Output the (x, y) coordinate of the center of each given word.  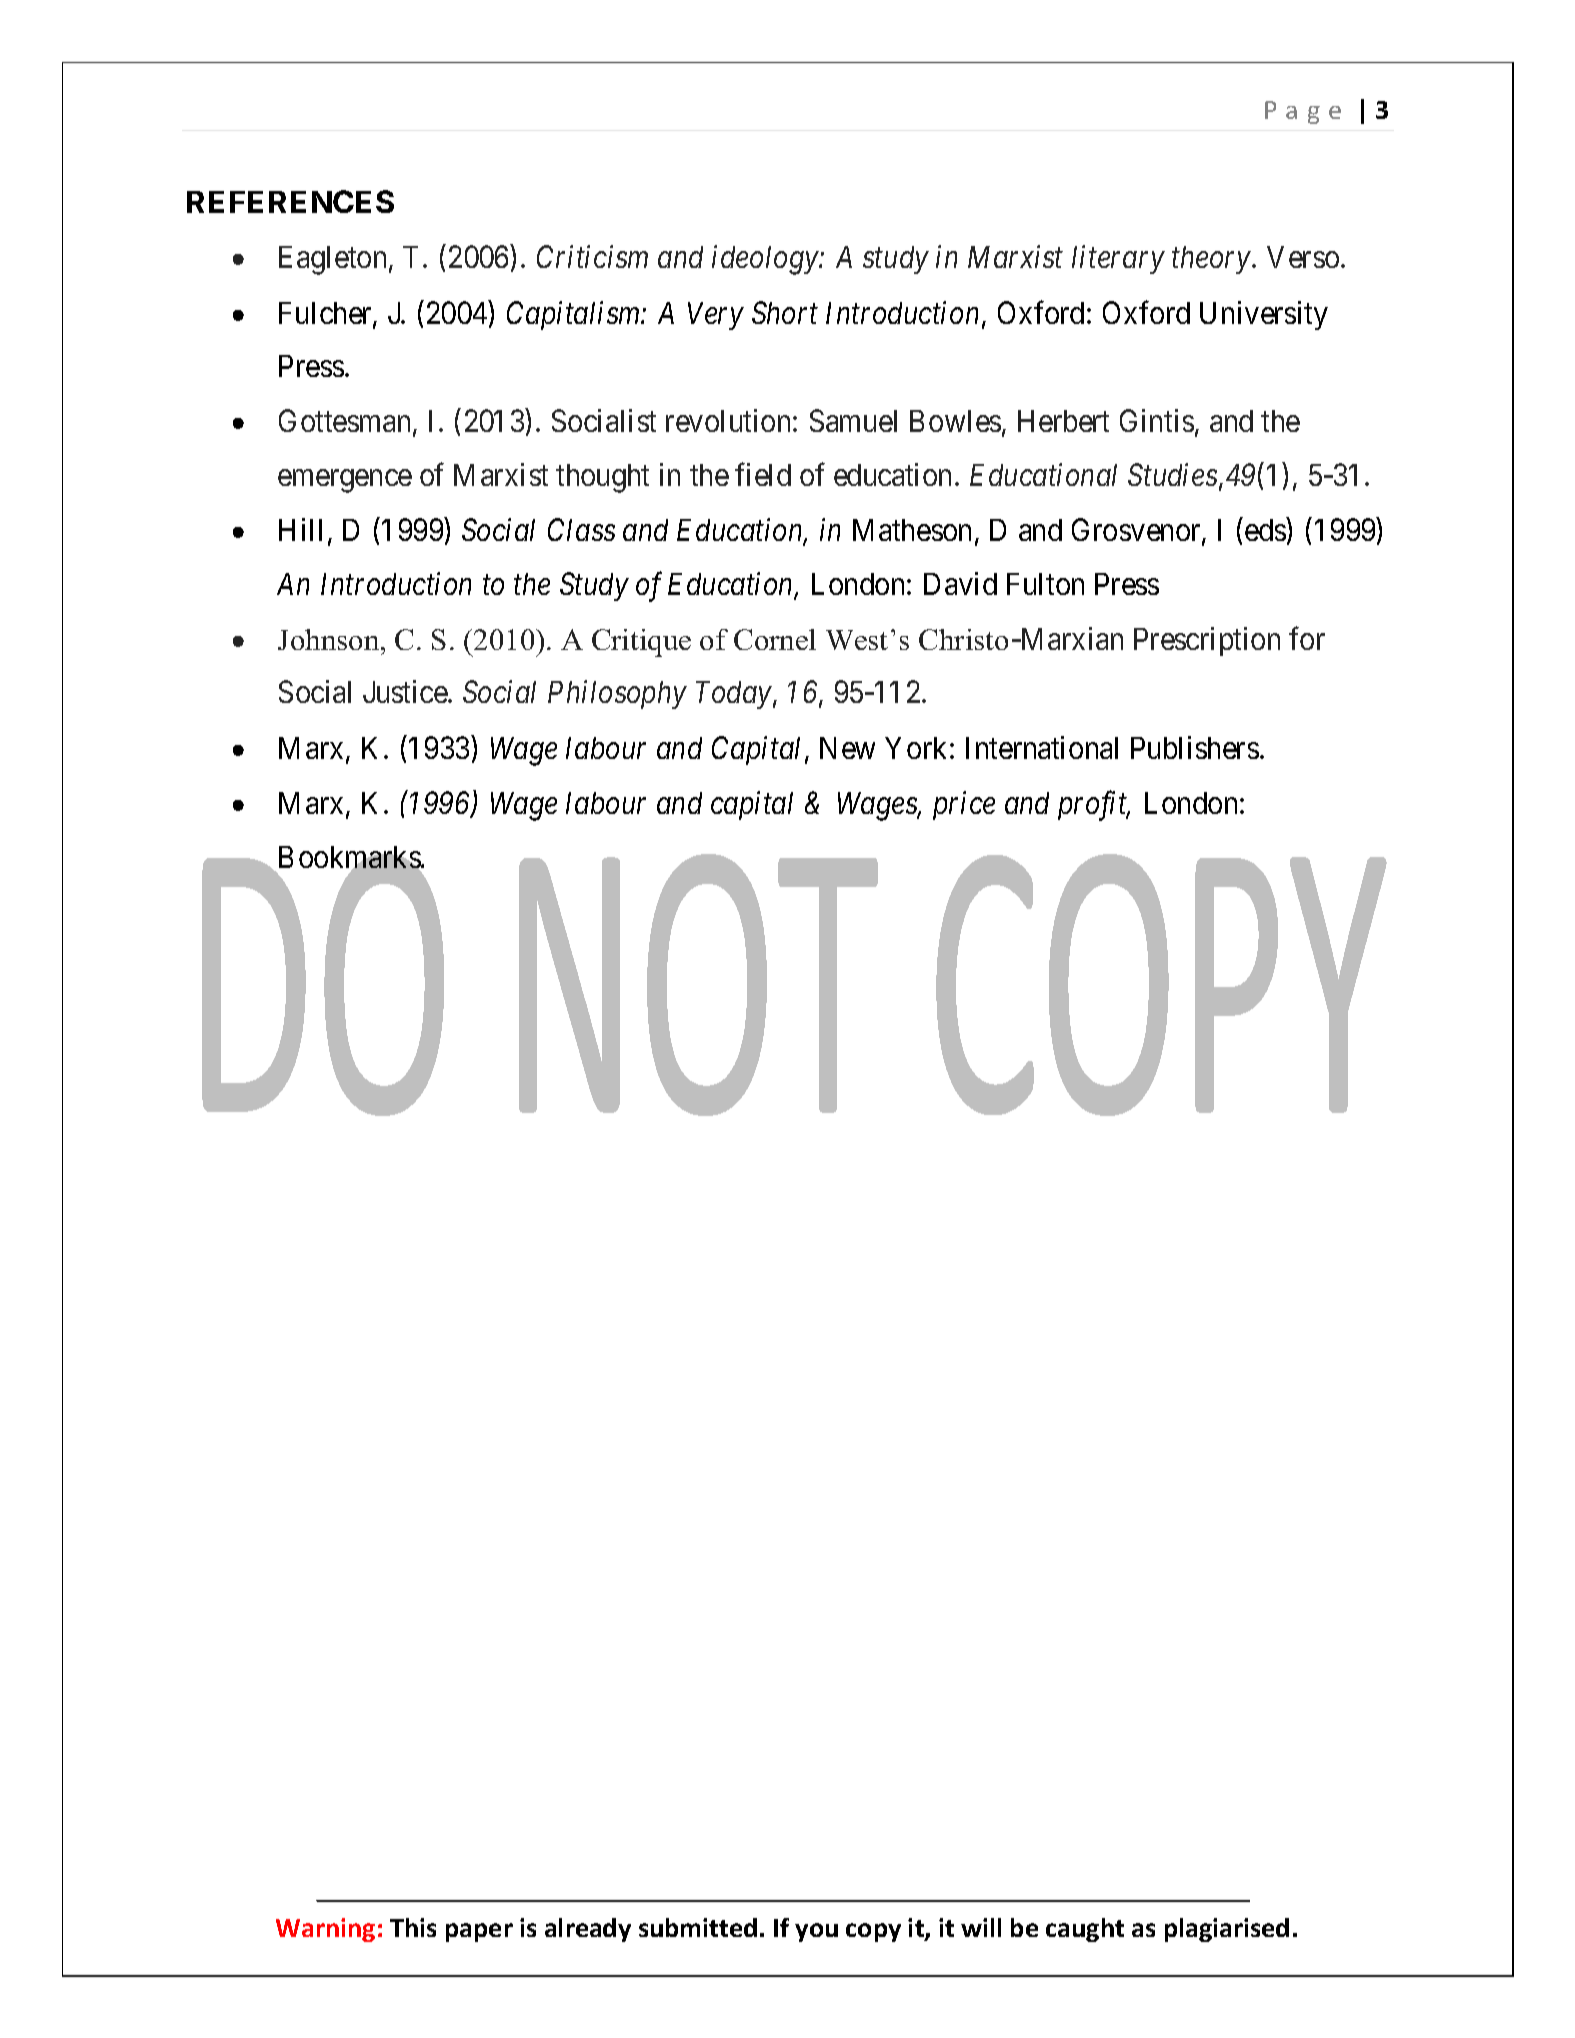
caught (1085, 1930)
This (413, 1927)
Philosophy (617, 694)
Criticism (592, 257)
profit (1094, 806)
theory (1211, 260)
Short (785, 312)
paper (479, 1932)
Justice (406, 691)
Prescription (1207, 641)
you (816, 1932)
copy (873, 1932)
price (964, 806)
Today (734, 695)
